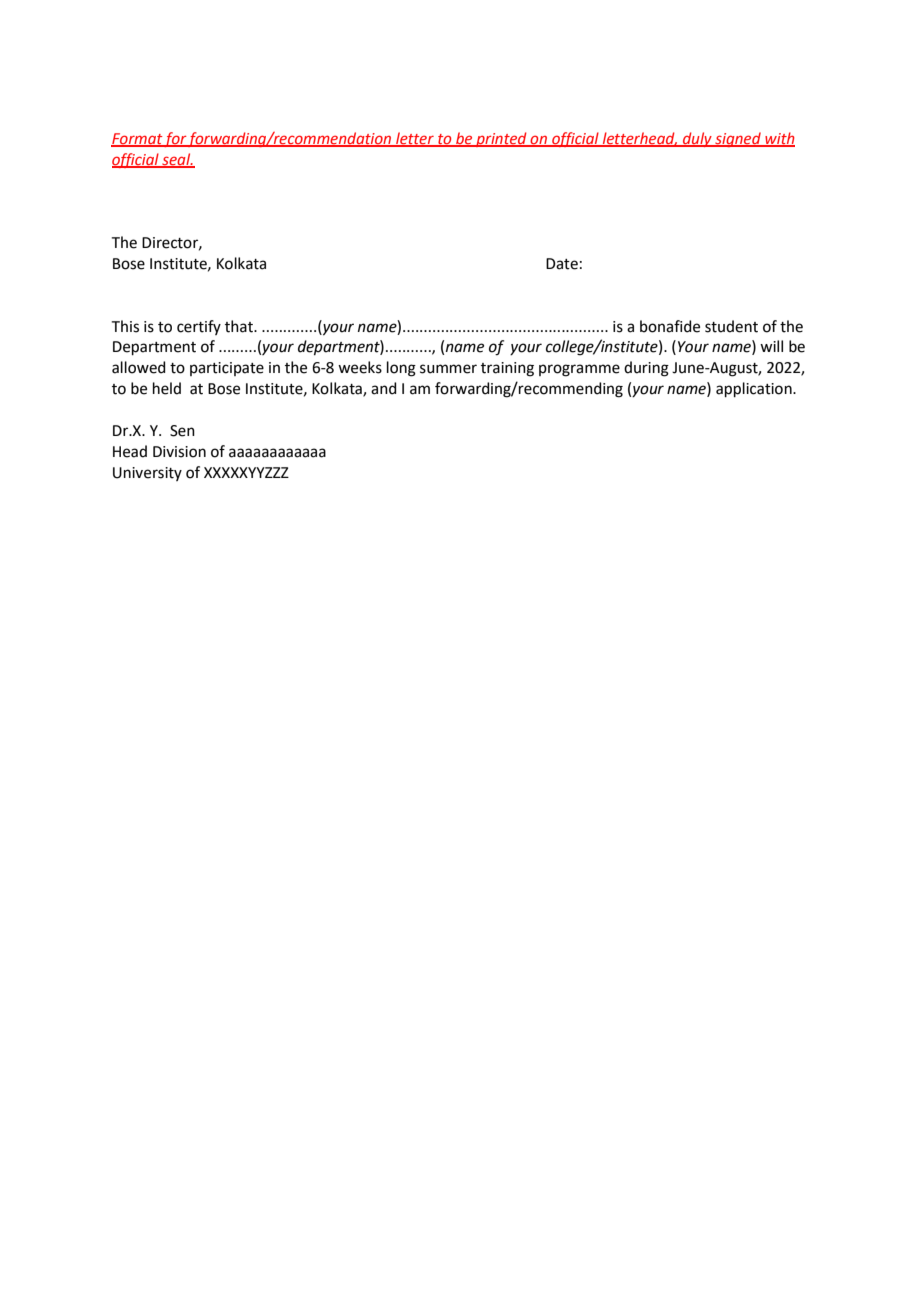  What do you see at coordinates (137, 139) in the document?
I see `Format` at bounding box center [137, 139].
